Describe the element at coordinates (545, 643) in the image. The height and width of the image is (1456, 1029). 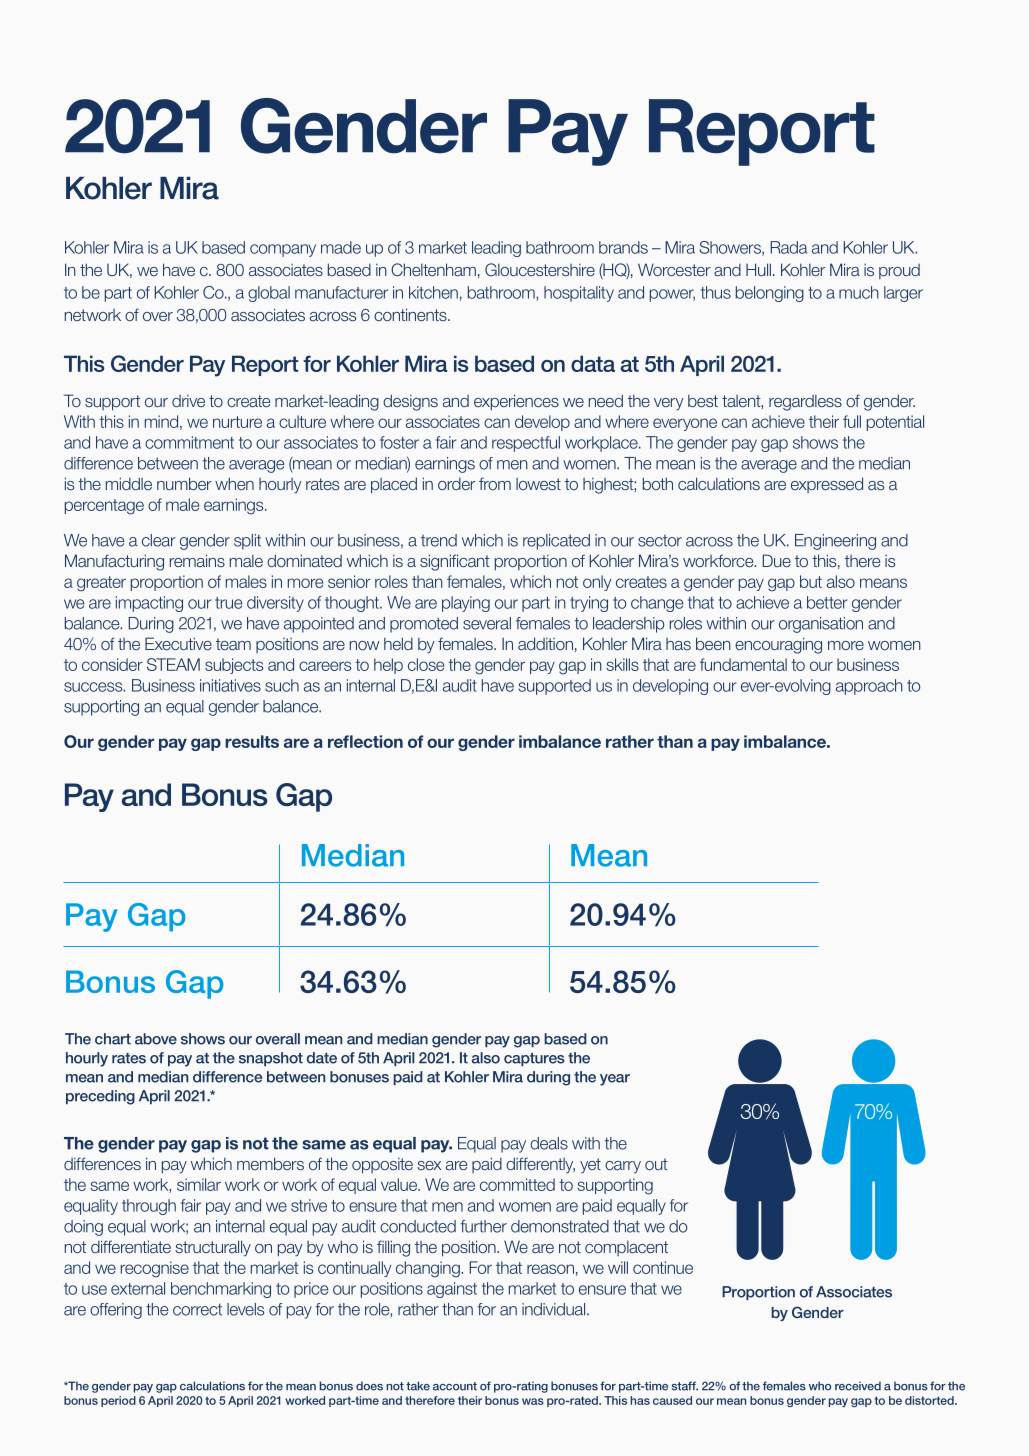
I see `addition` at that location.
